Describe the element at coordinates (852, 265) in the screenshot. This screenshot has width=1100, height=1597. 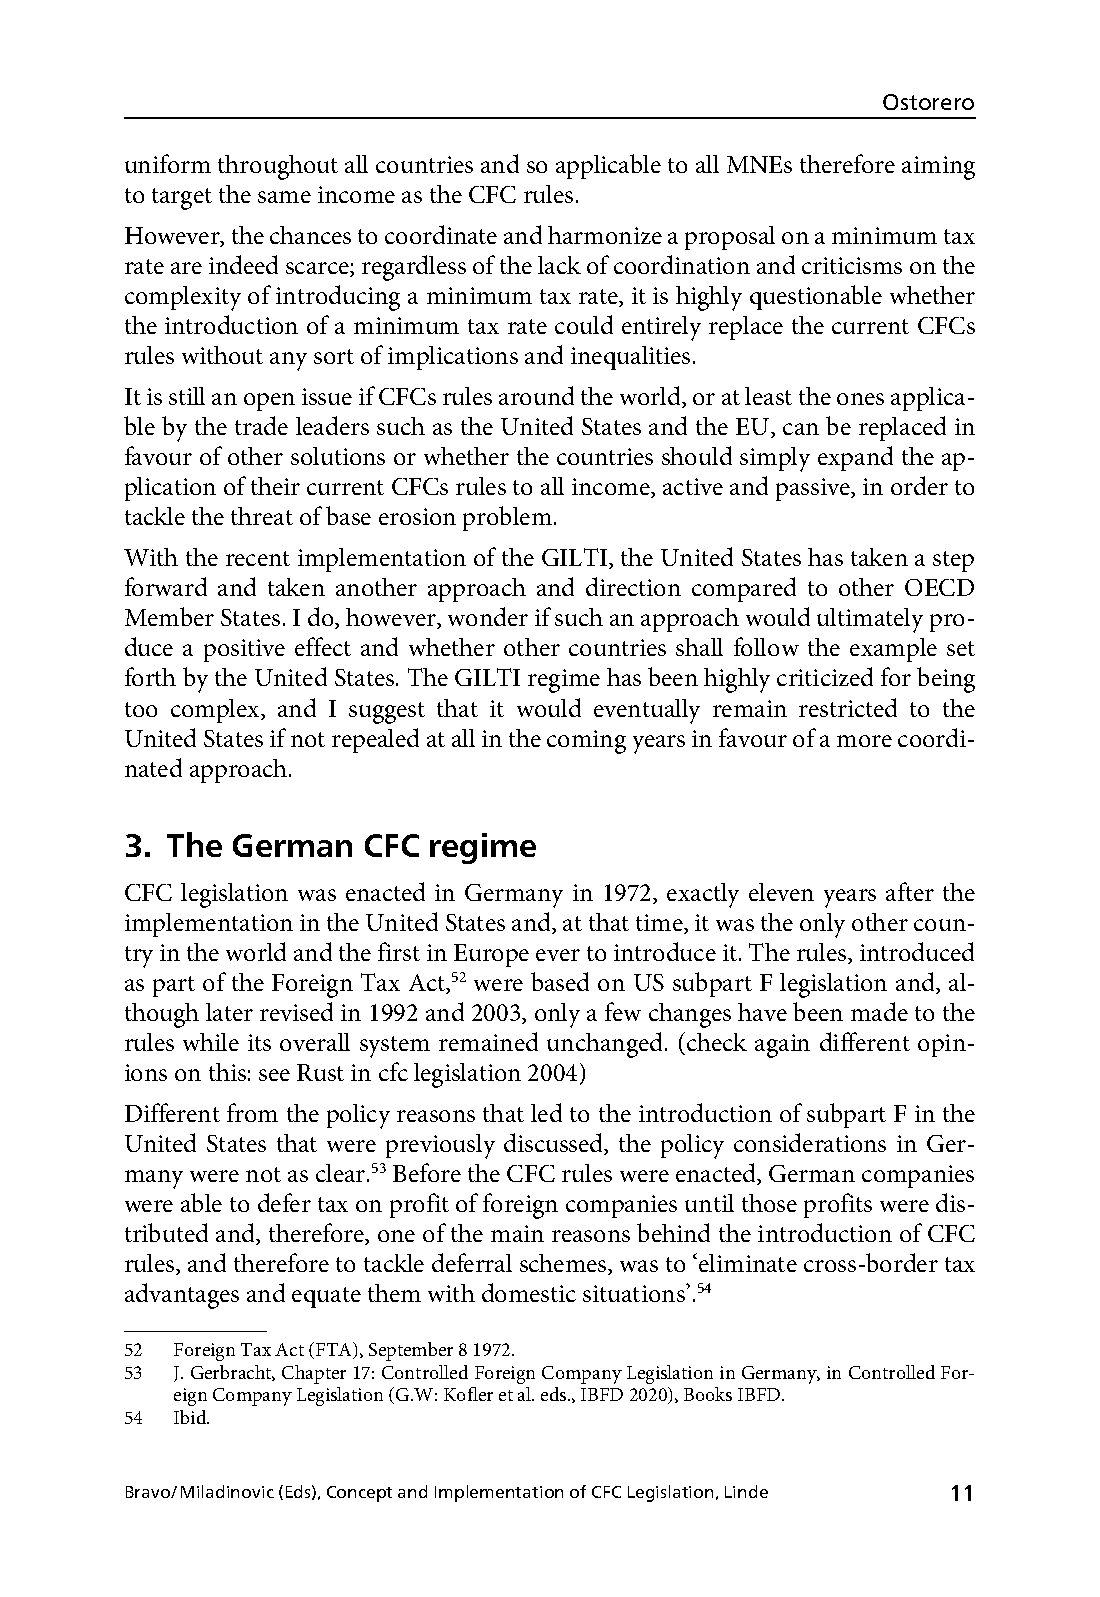
I see `criticisms` at that location.
